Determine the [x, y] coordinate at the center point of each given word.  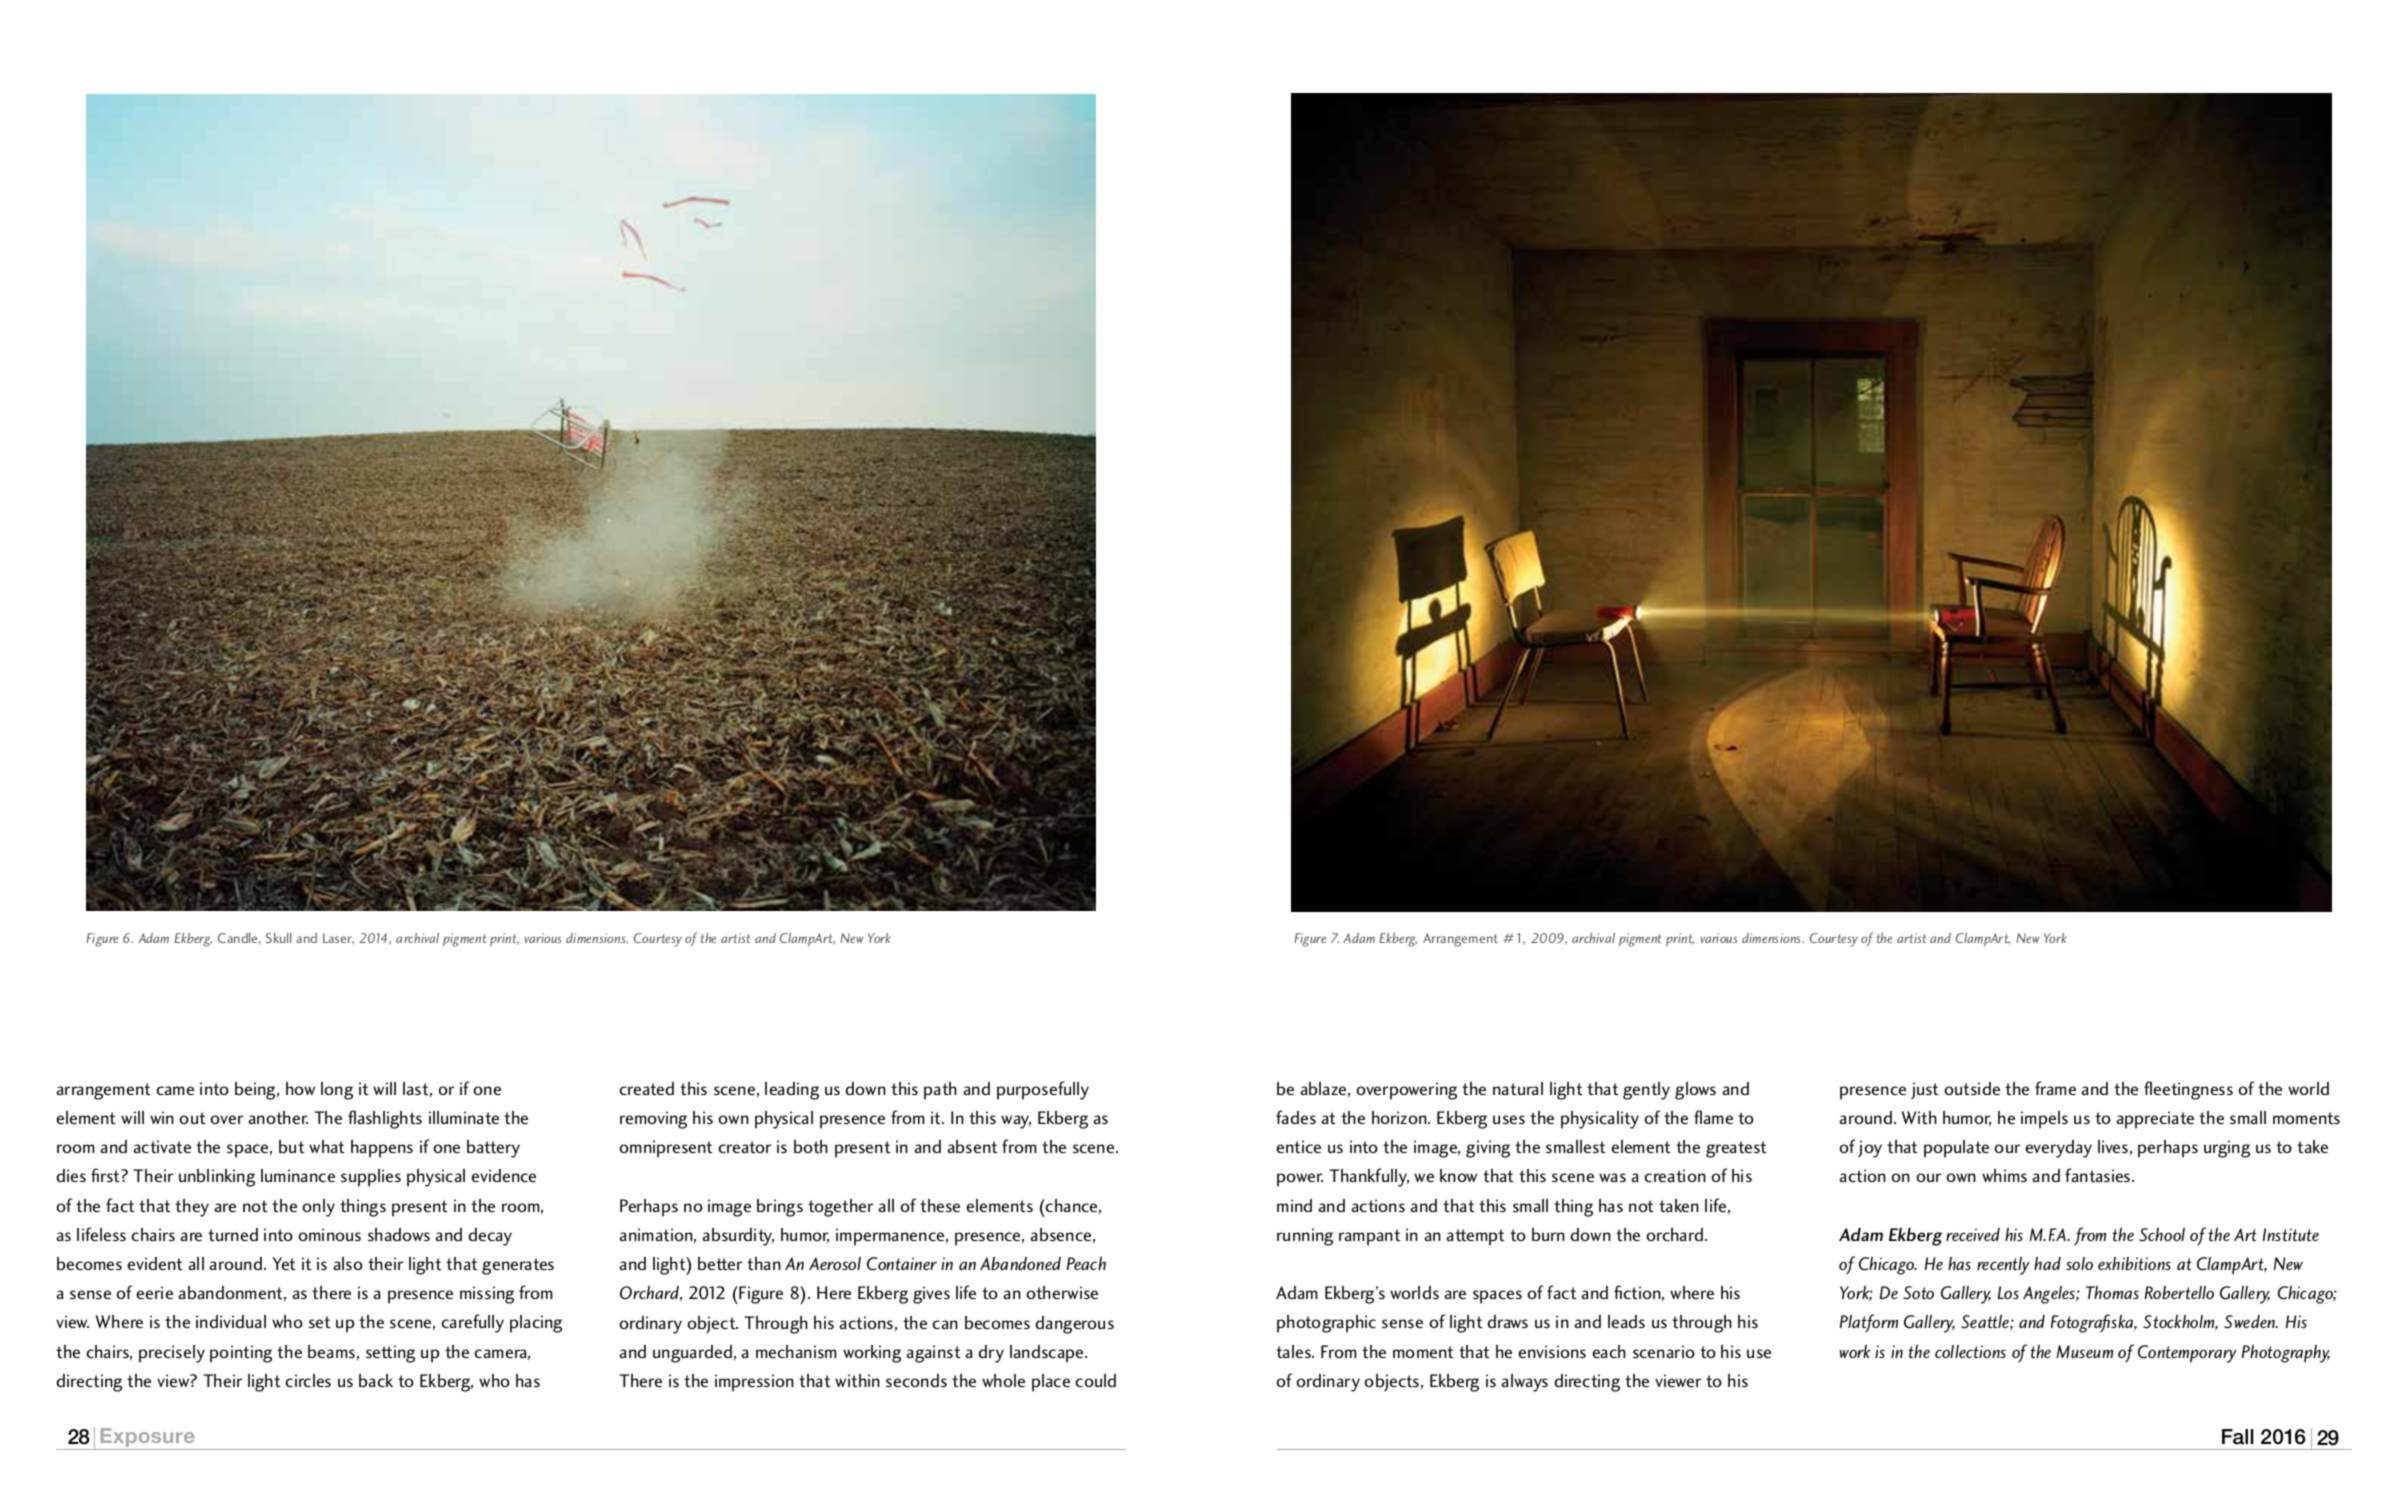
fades [1296, 1117]
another [278, 1117]
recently [2003, 1266]
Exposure [147, 1439]
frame [2055, 1088]
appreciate [2155, 1120]
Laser [338, 939]
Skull [278, 938]
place [1051, 1383]
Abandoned [1020, 1263]
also [348, 1263]
